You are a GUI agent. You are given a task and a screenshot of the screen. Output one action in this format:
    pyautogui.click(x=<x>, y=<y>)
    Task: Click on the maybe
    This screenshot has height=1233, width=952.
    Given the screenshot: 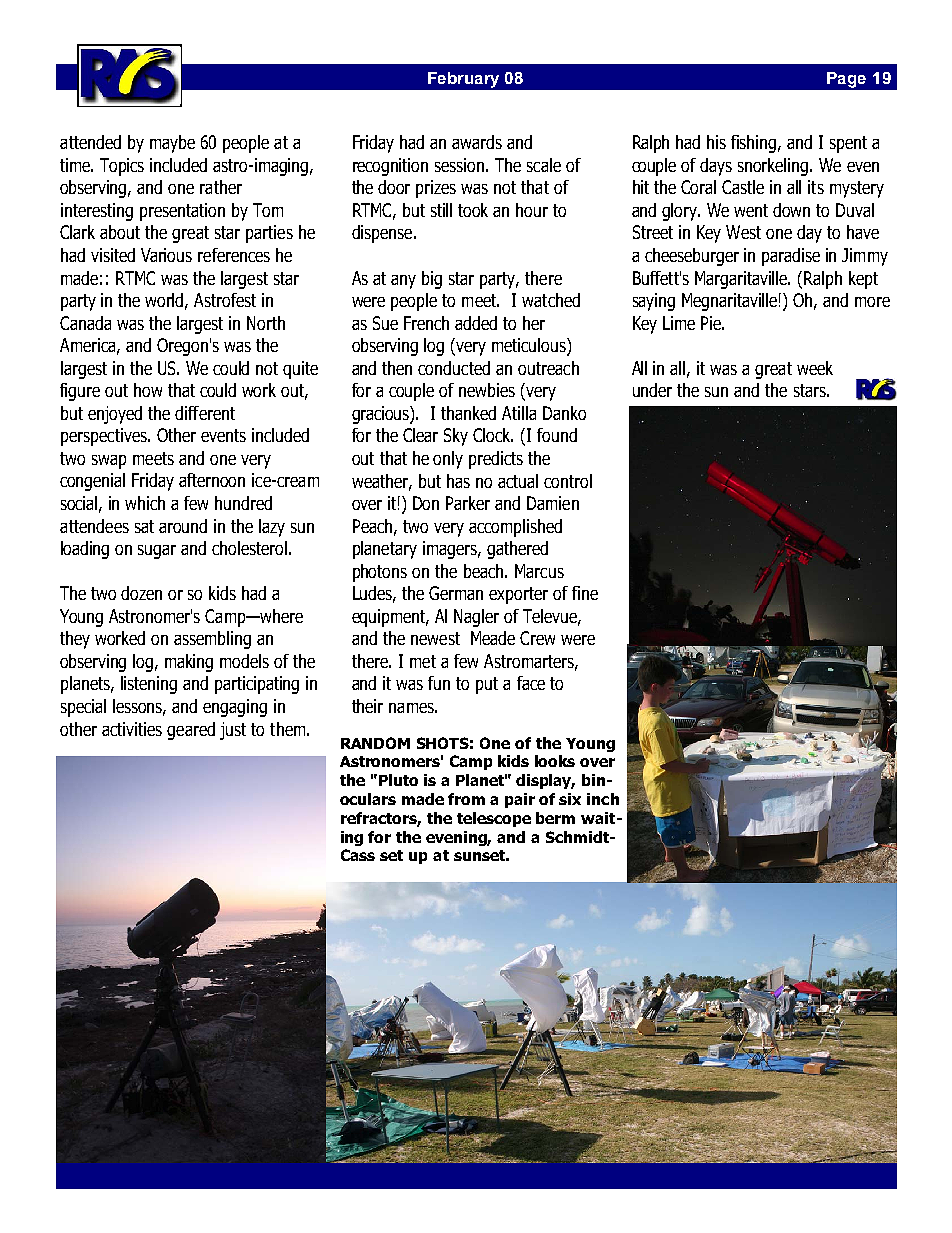 What is the action you would take?
    pyautogui.click(x=172, y=144)
